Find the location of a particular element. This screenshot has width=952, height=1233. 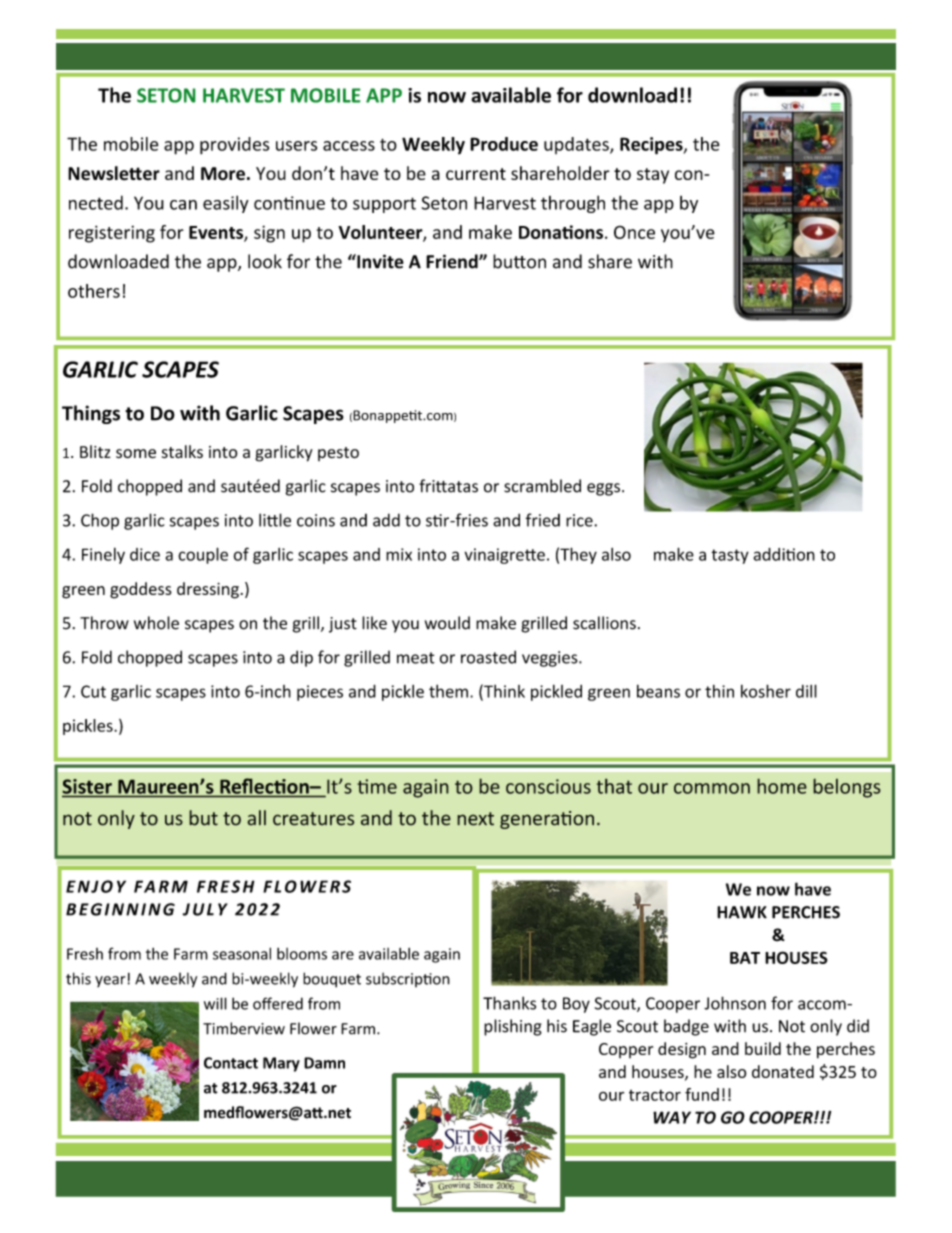

donated is located at coordinates (783, 1071).
